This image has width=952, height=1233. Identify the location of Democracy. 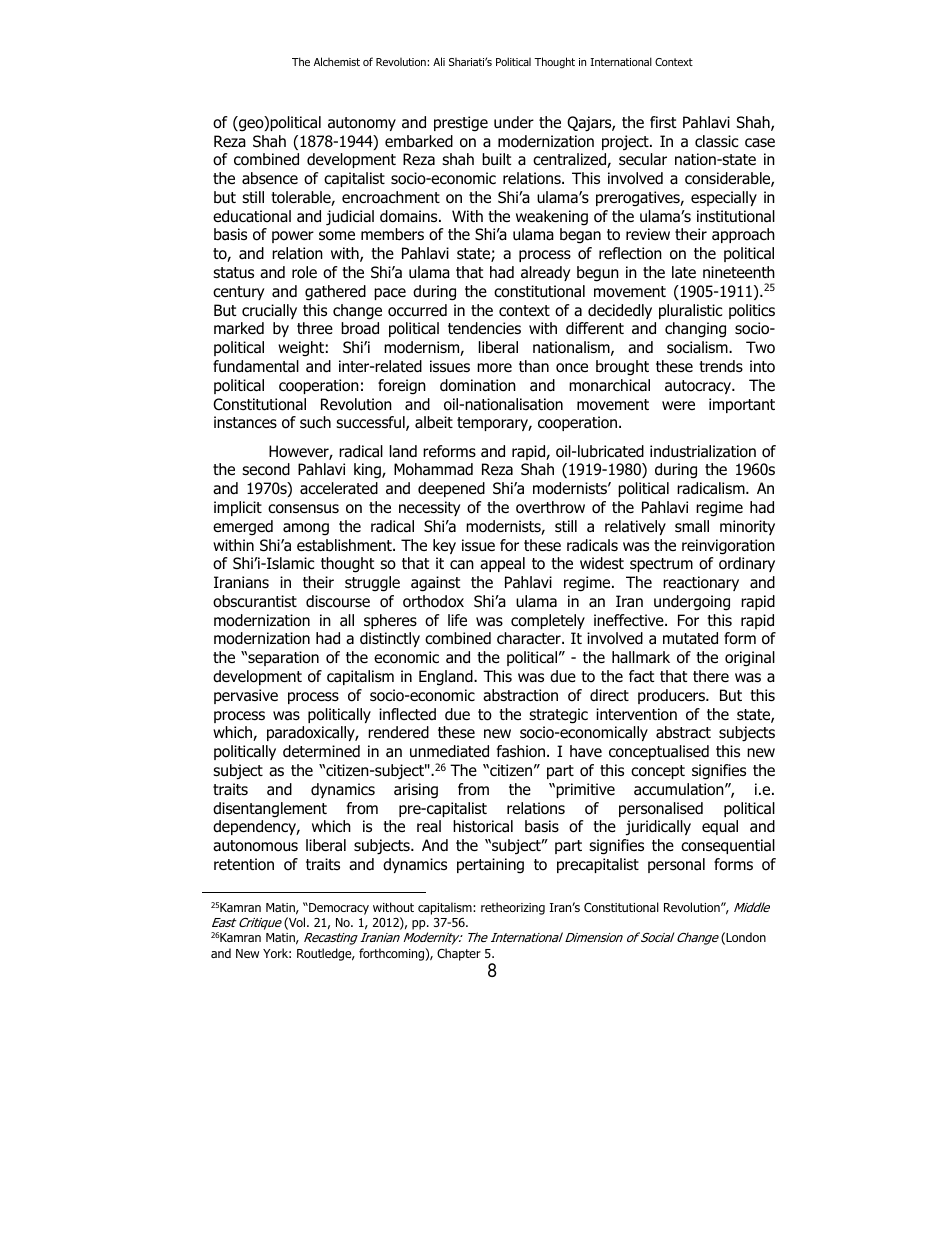
(338, 909).
